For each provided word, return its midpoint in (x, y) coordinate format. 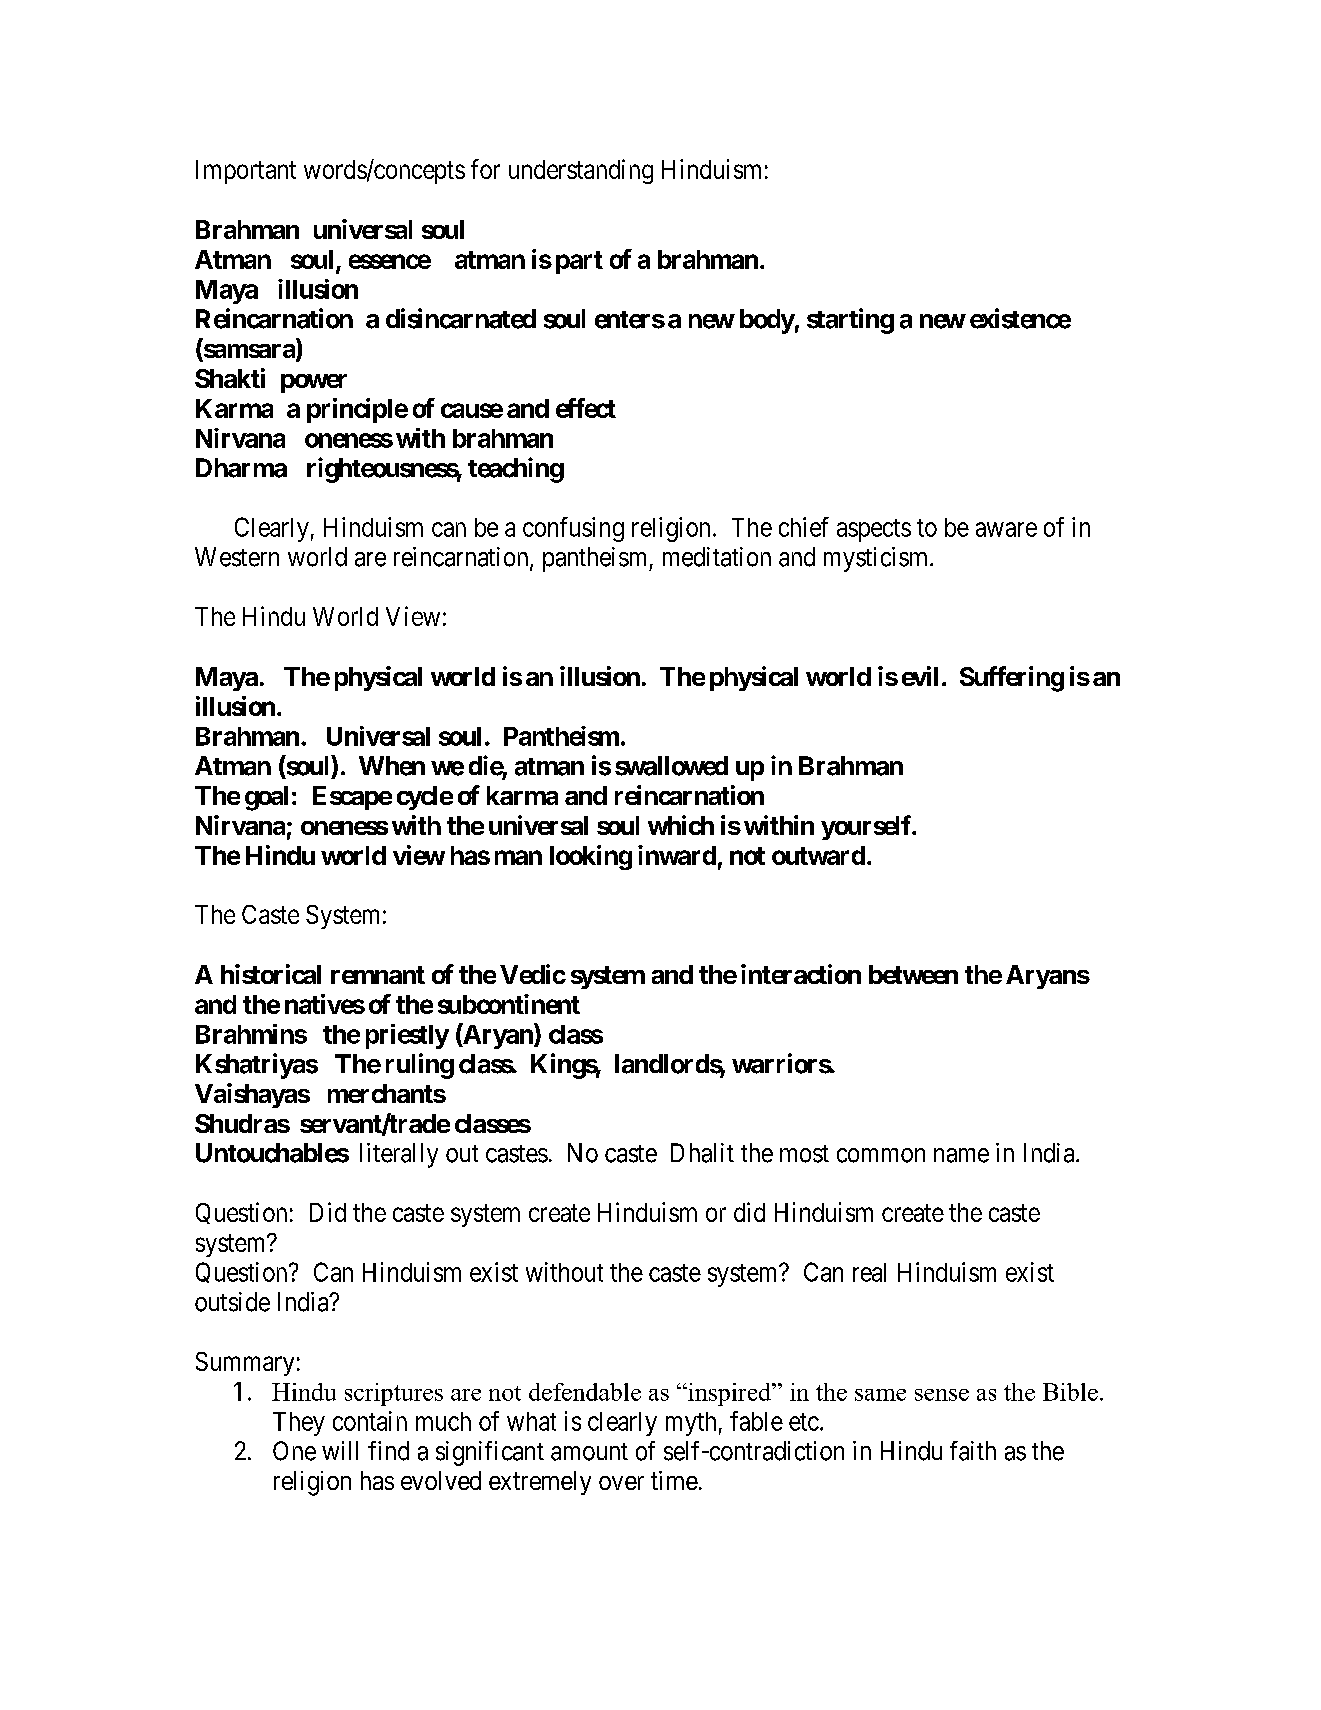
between (913, 974)
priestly (407, 1036)
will (340, 1450)
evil (920, 676)
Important (246, 172)
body (767, 321)
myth (691, 1424)
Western (237, 557)
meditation (717, 557)
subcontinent (509, 1004)
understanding (581, 171)
